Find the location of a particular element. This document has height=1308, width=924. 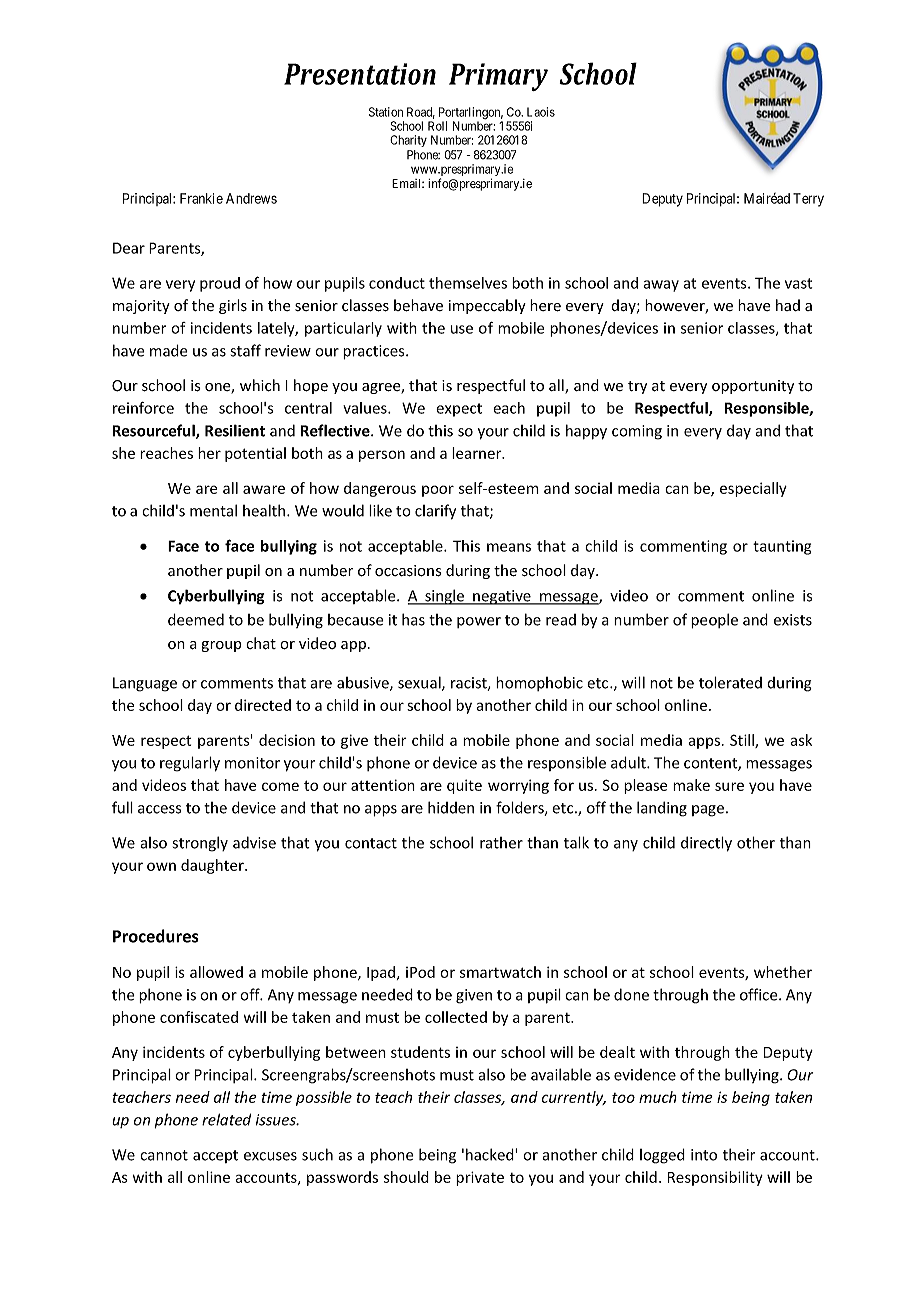

deemed is located at coordinates (196, 619).
